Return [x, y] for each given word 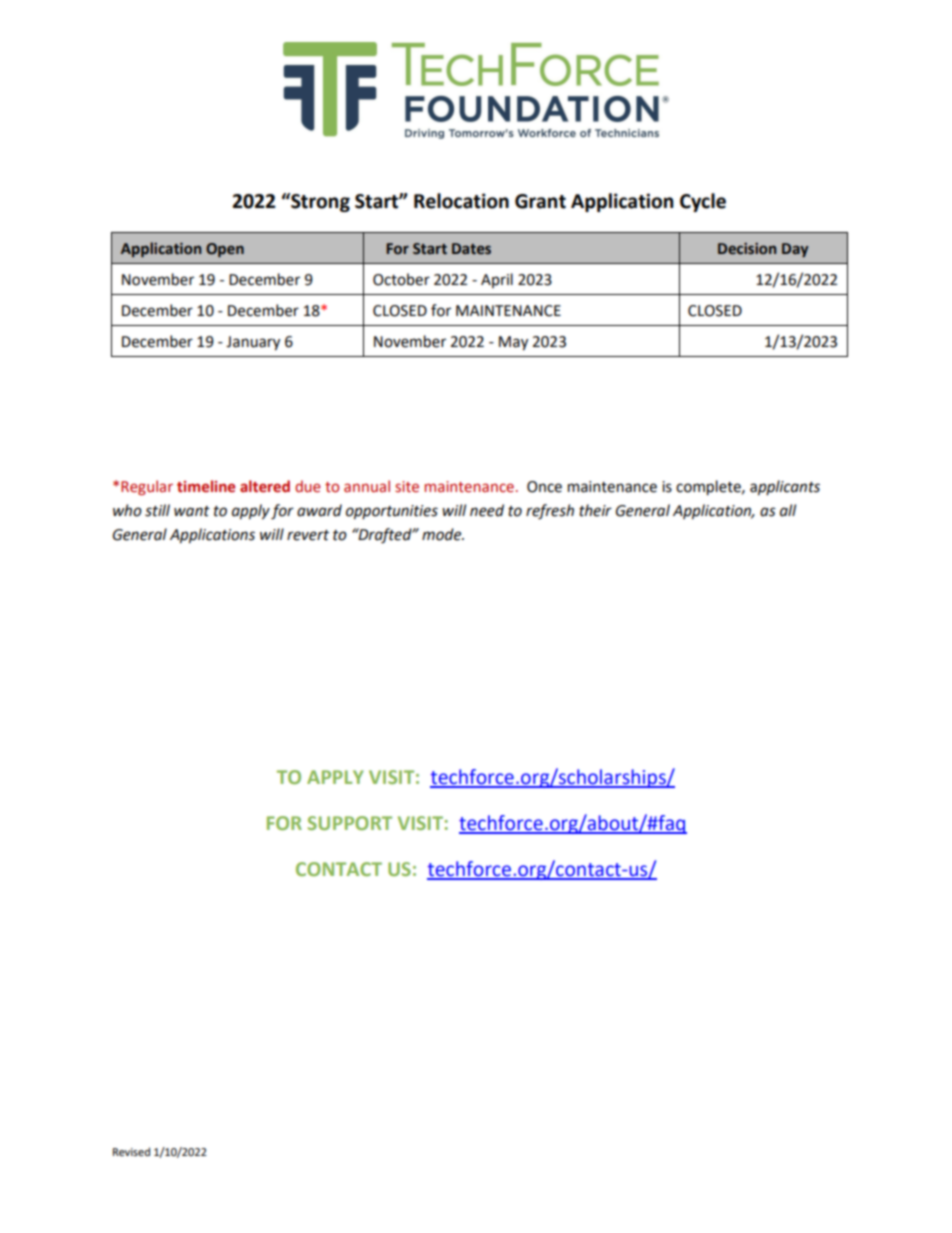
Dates [471, 249]
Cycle [703, 202]
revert [308, 535]
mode [443, 534]
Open [225, 250]
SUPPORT [350, 823]
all [788, 510]
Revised [131, 1151]
